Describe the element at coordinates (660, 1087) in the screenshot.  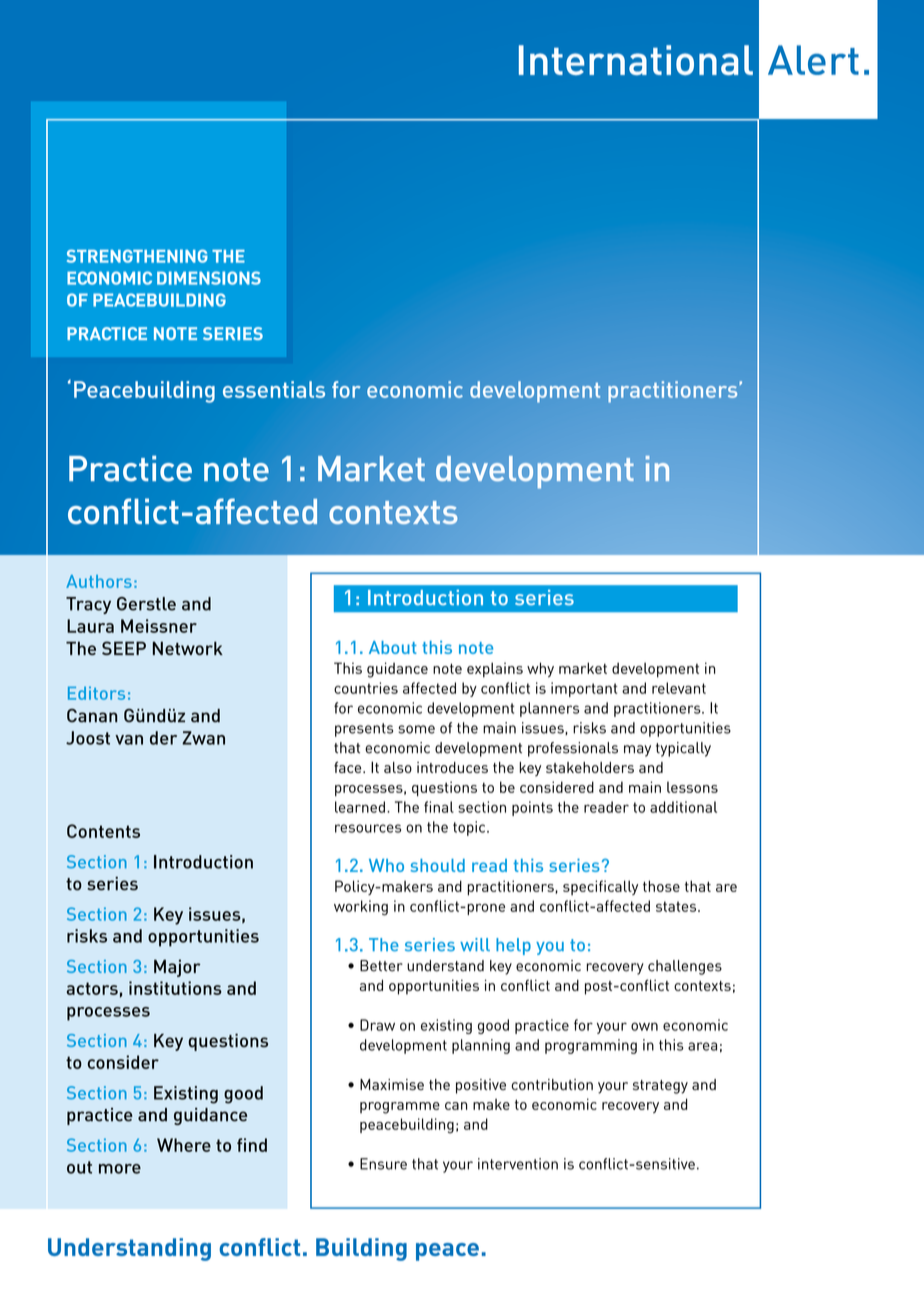
I see `strategy` at that location.
